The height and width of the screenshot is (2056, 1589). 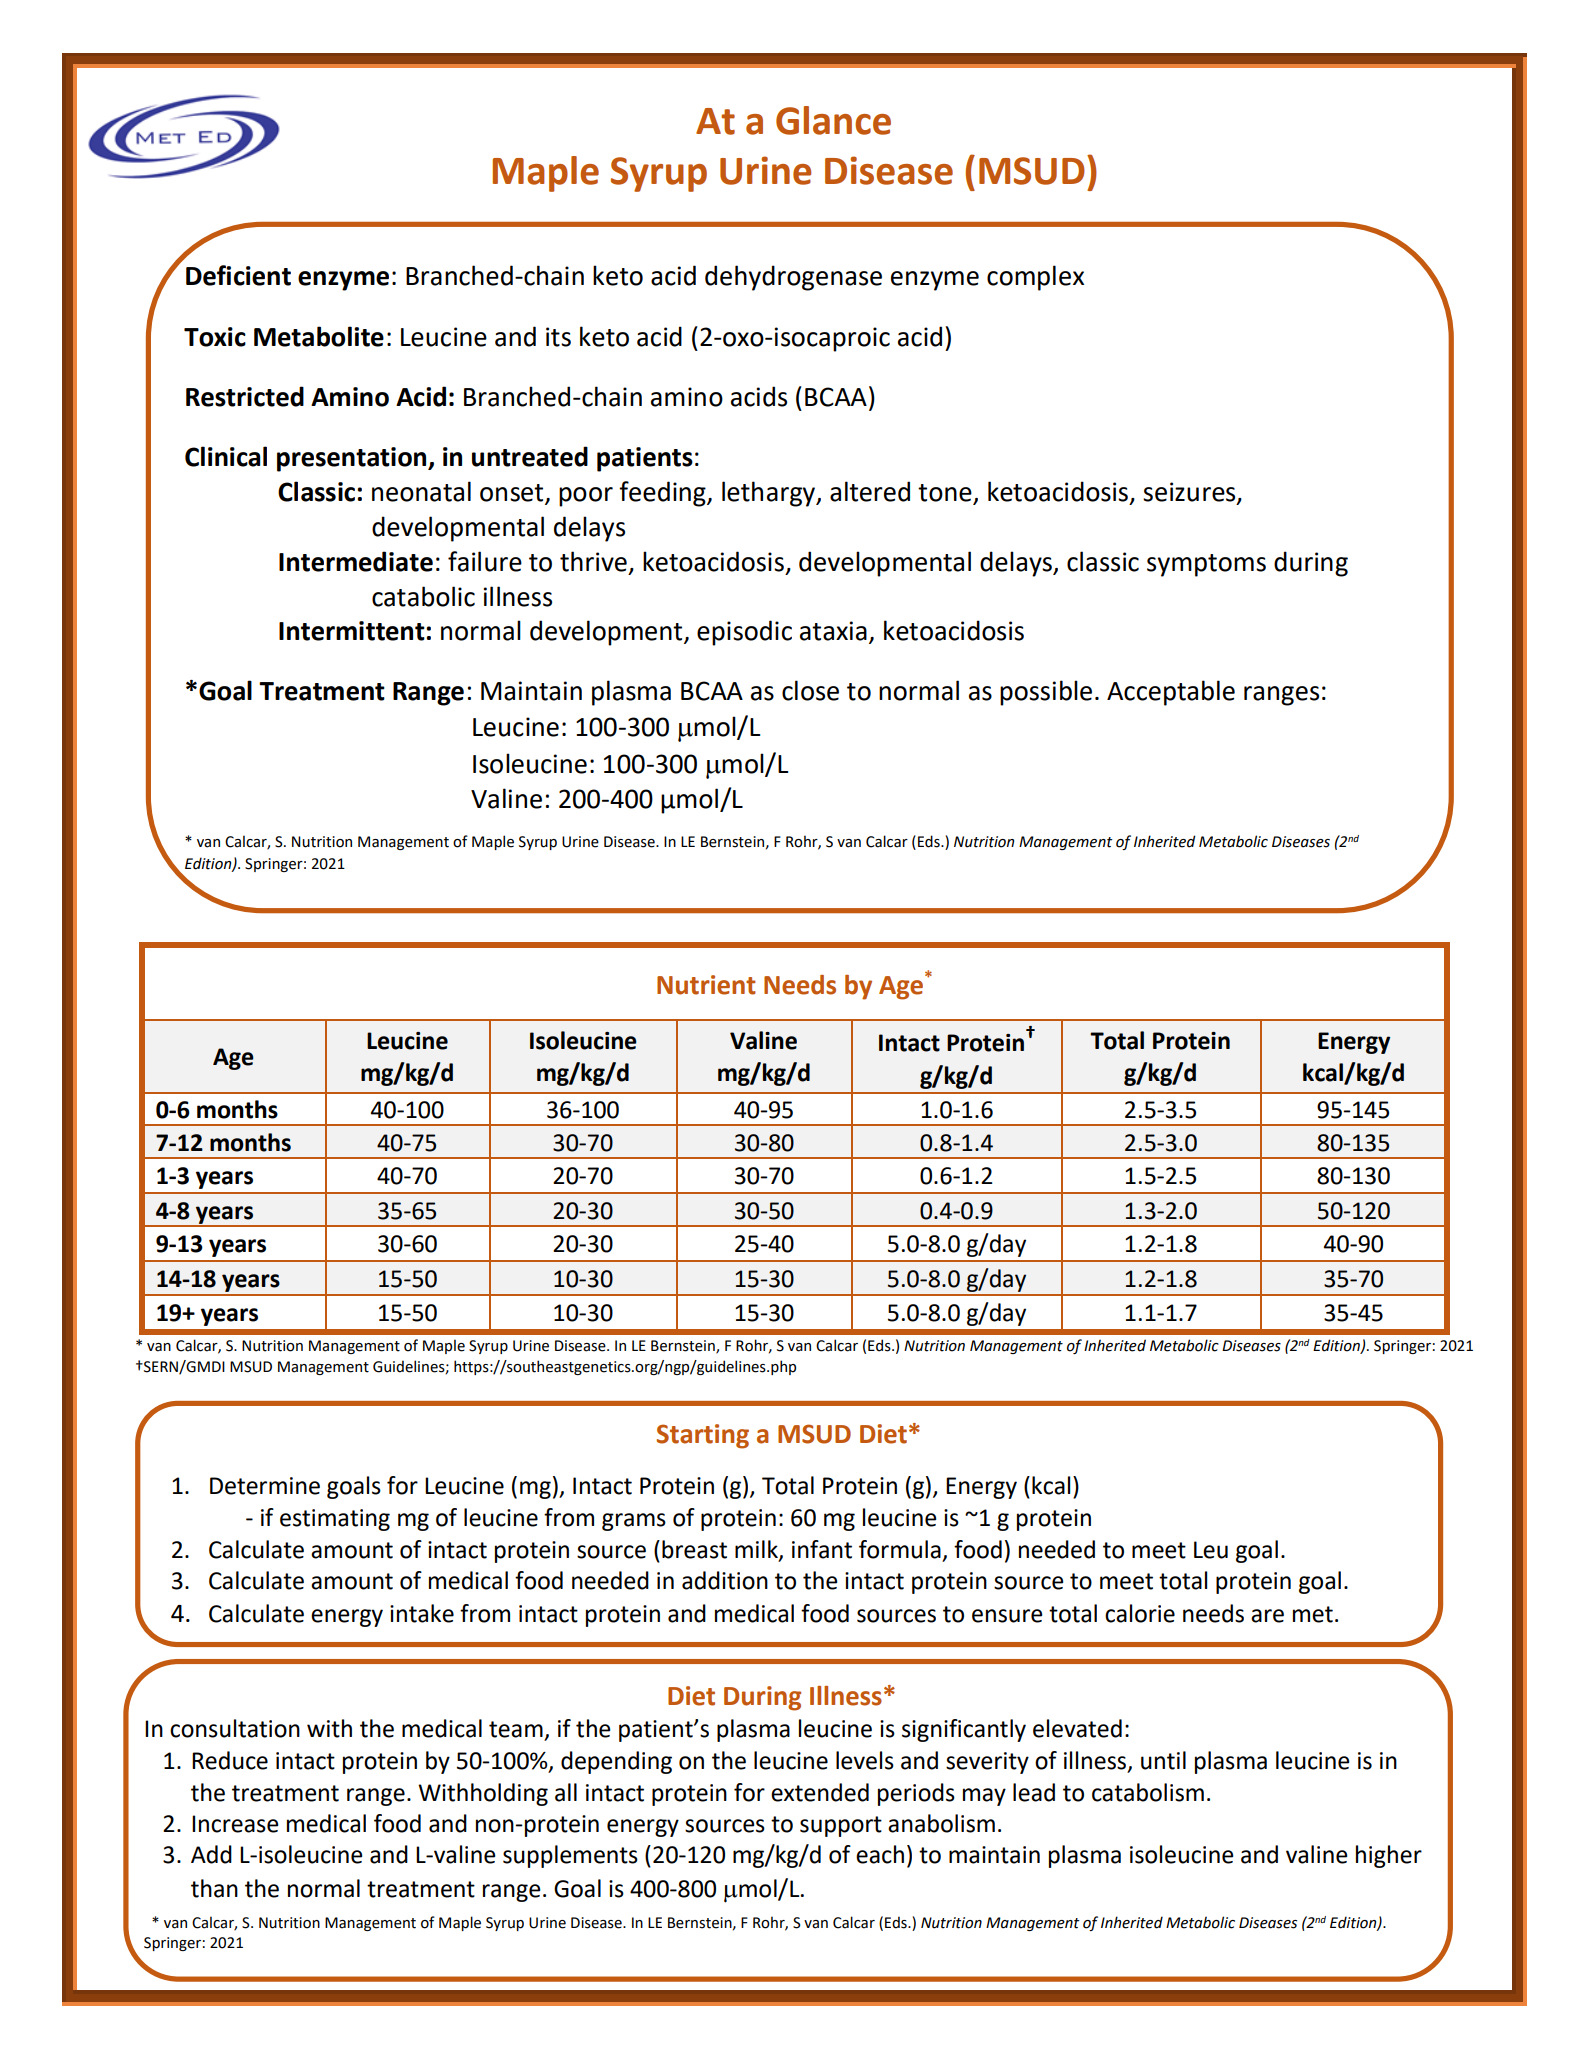 What do you see at coordinates (265, 1486) in the screenshot?
I see `Determine` at bounding box center [265, 1486].
